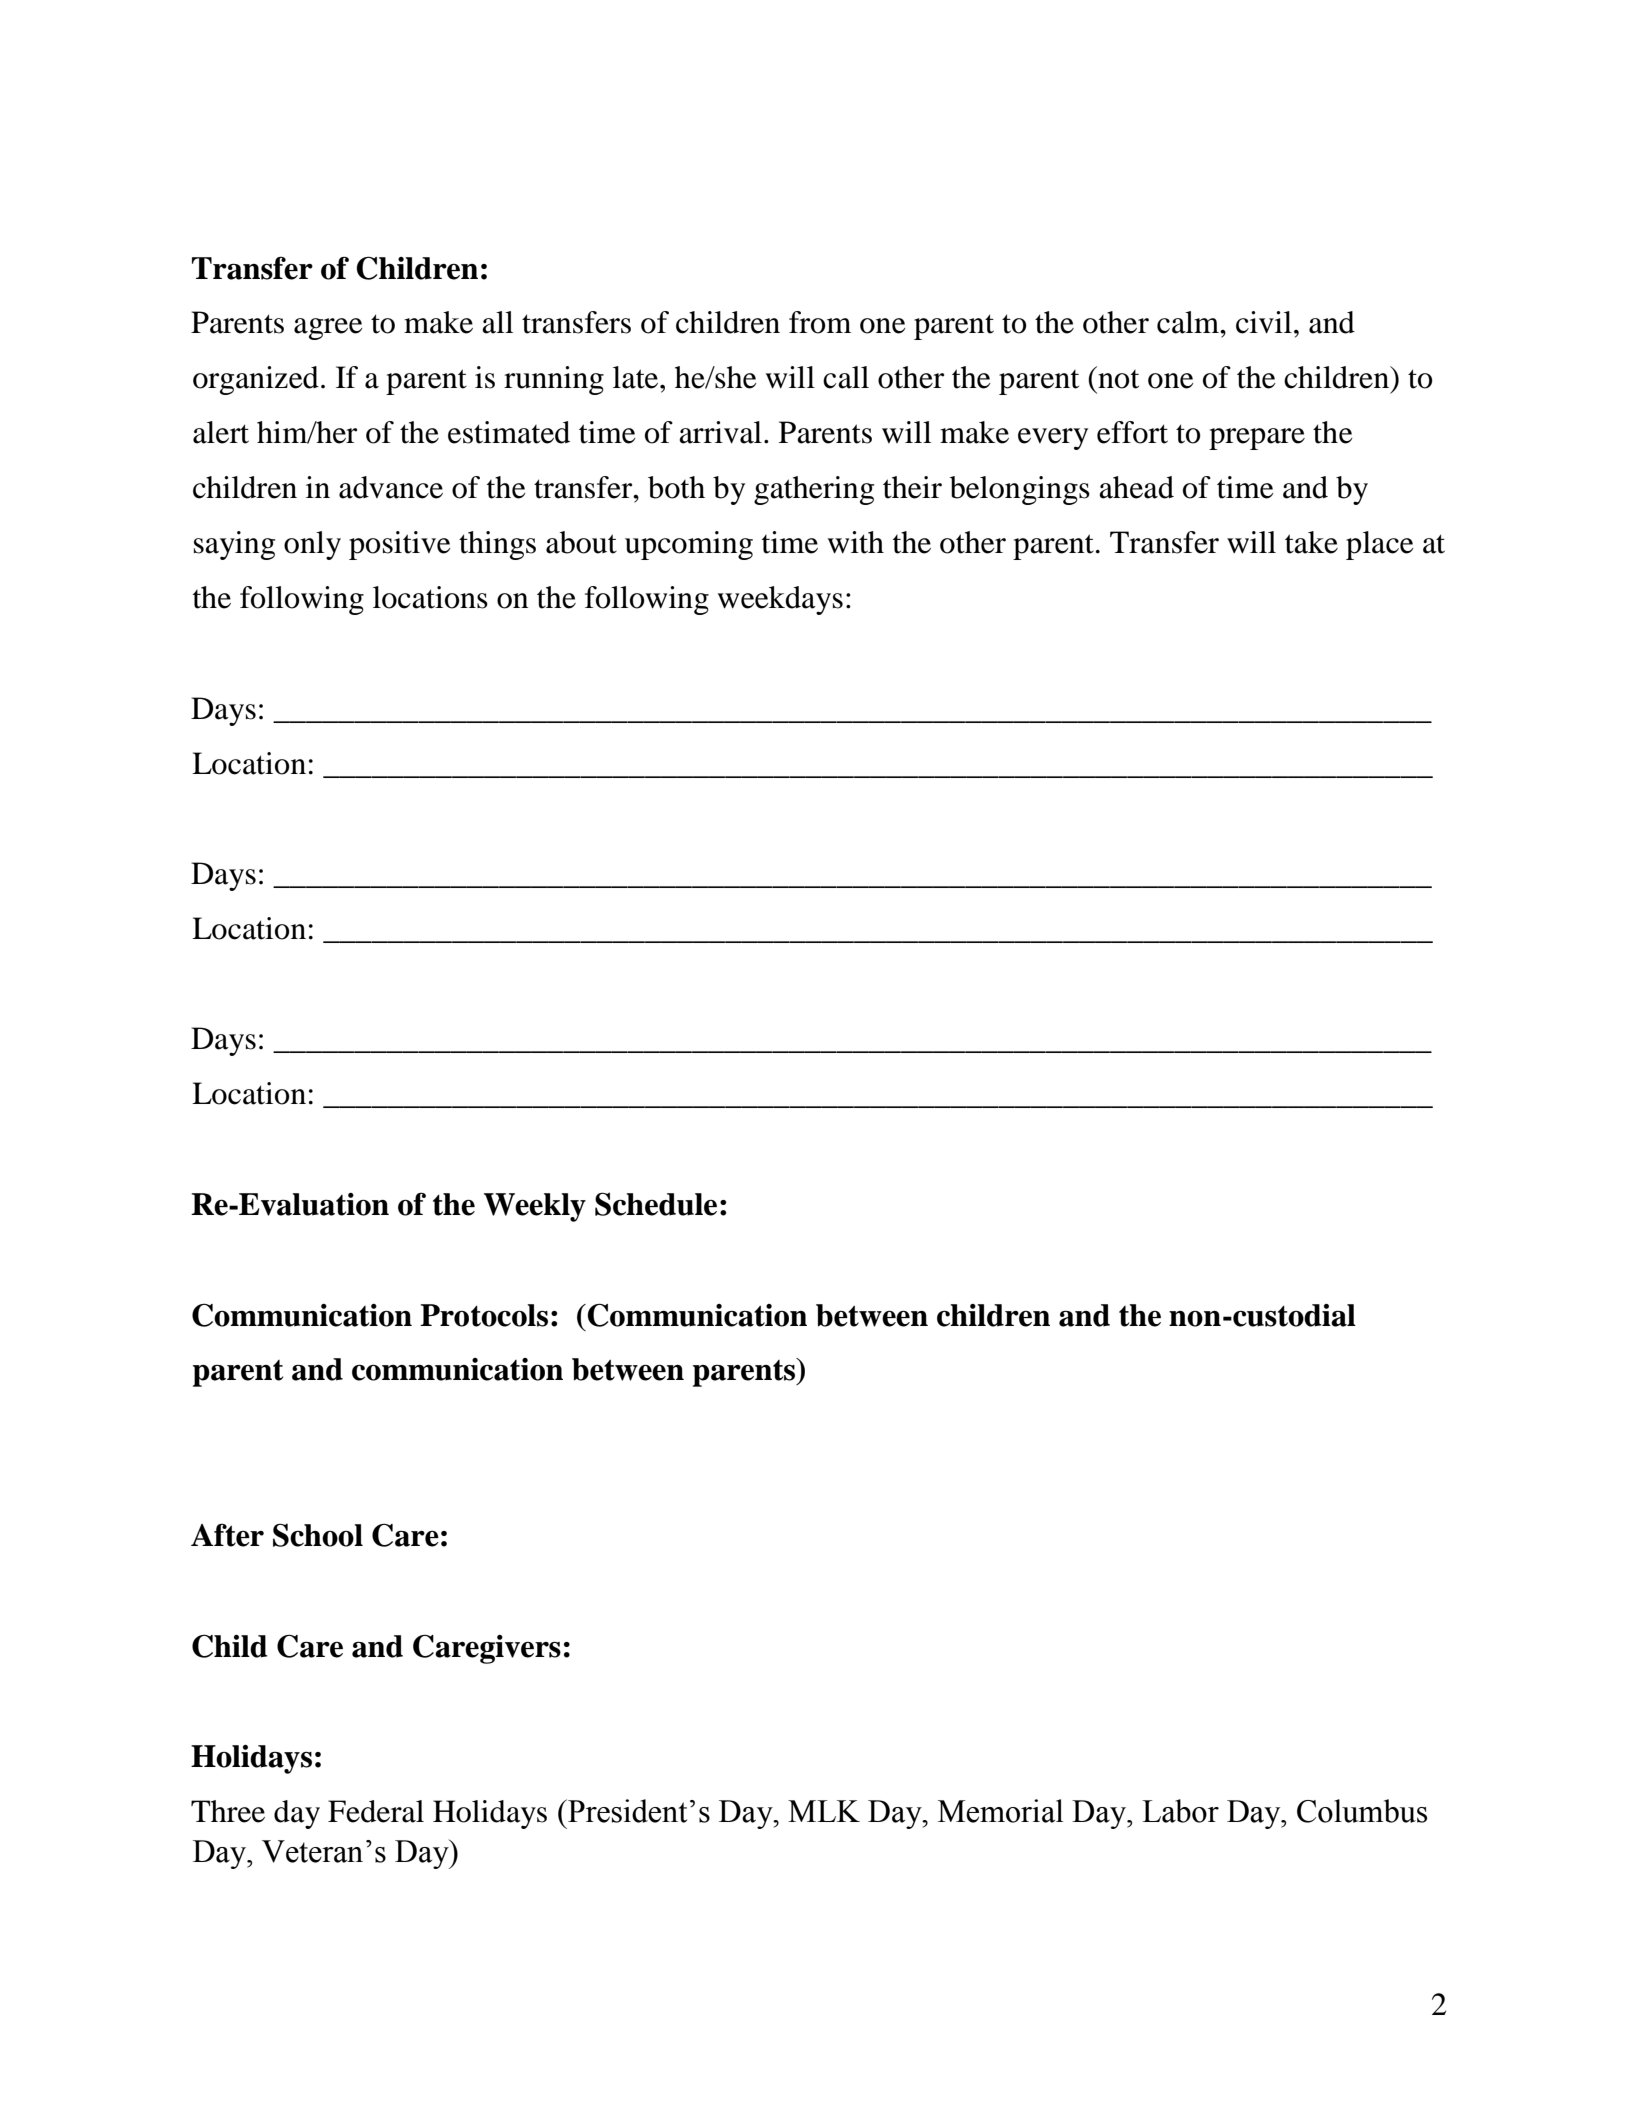 The image size is (1640, 2122). I want to click on take, so click(1311, 542).
